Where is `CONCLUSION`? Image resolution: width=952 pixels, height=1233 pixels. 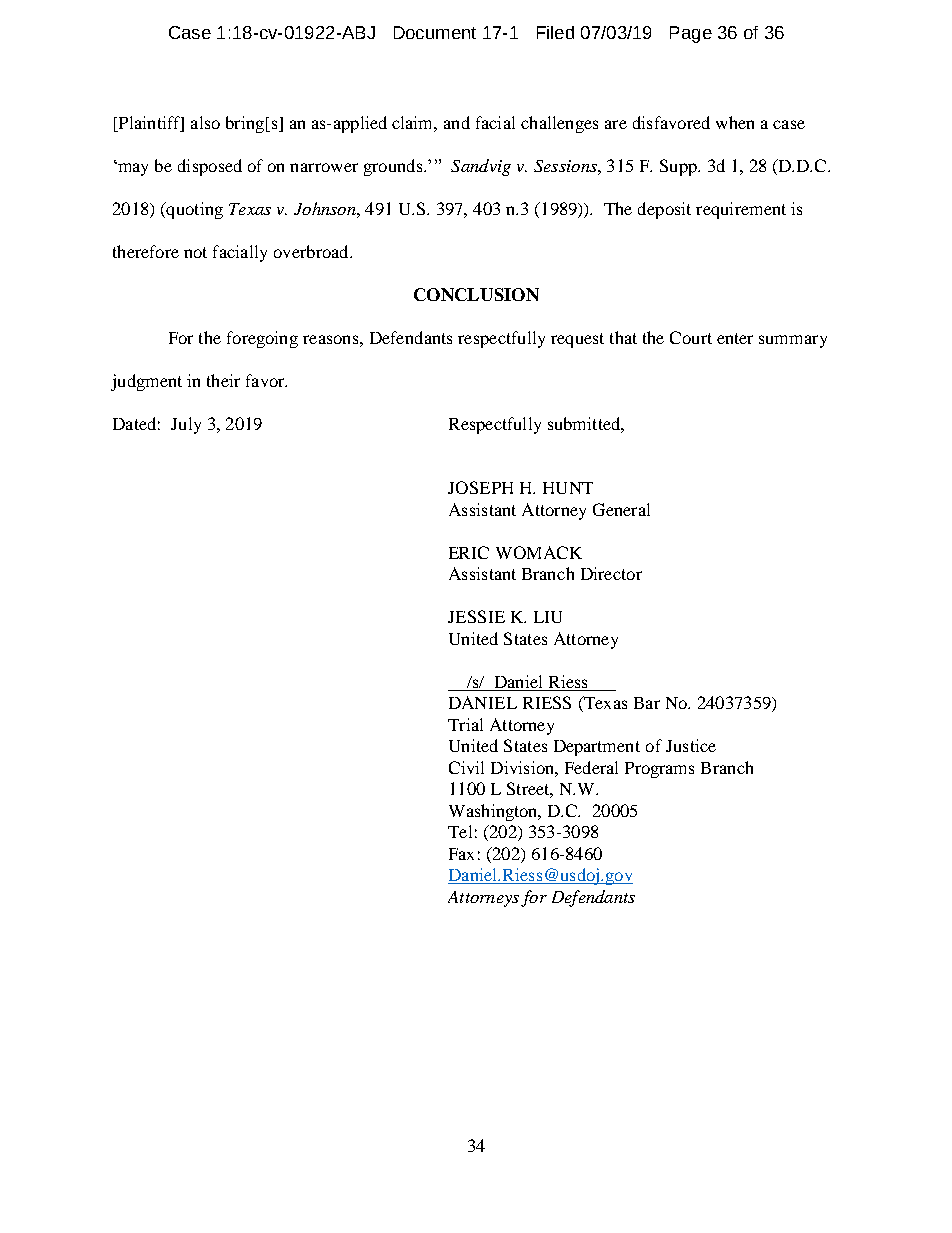 CONCLUSION is located at coordinates (476, 294).
